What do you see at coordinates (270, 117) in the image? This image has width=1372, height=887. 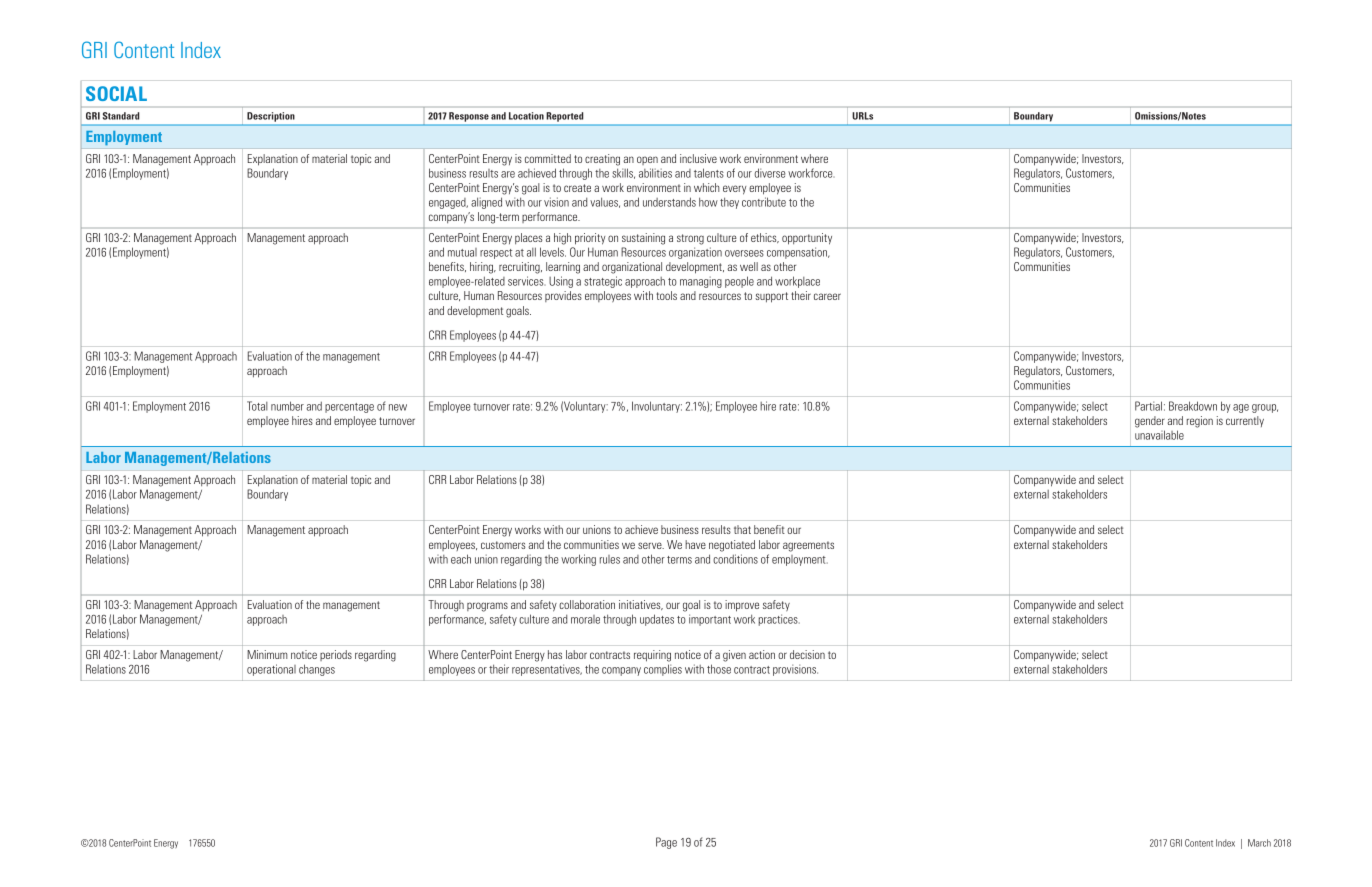 I see `Description` at bounding box center [270, 117].
